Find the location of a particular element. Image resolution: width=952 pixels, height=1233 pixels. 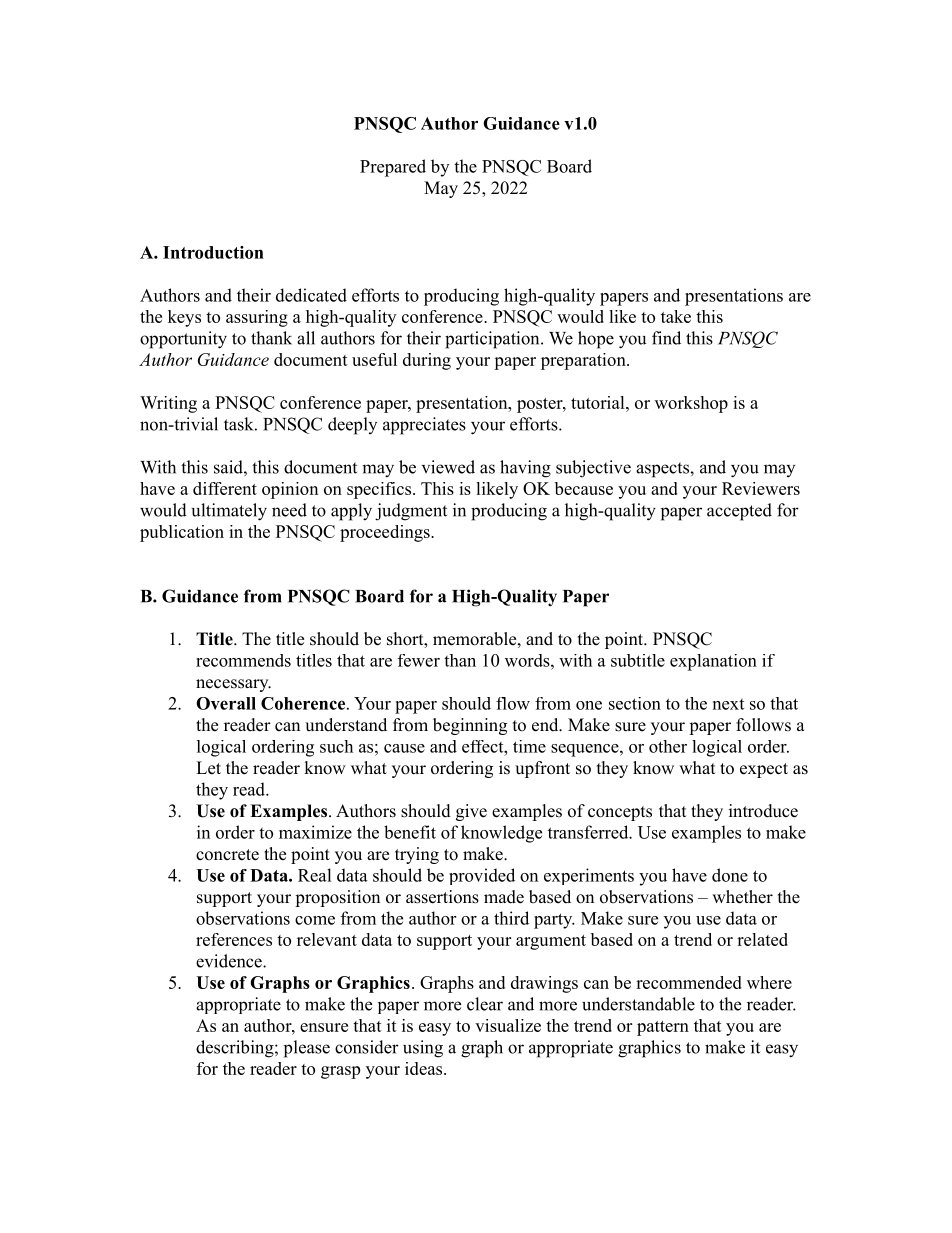

pattern is located at coordinates (663, 1028).
